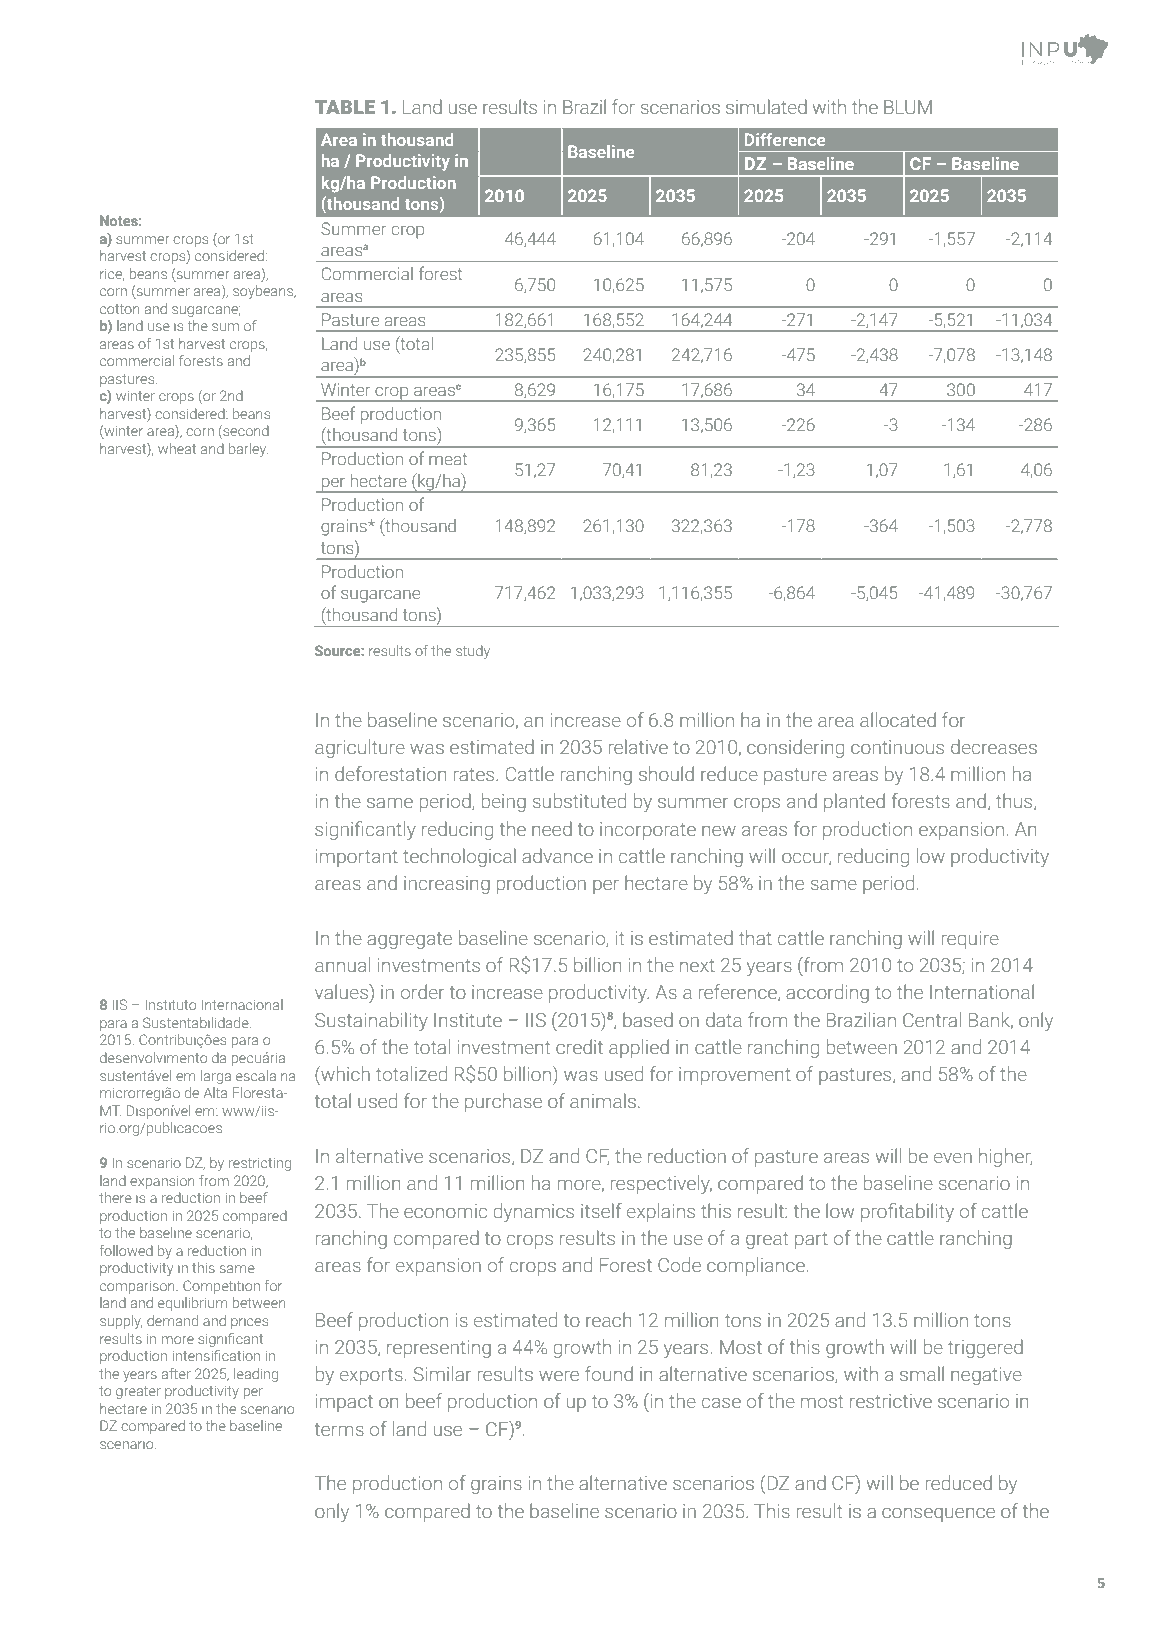  Describe the element at coordinates (345, 107) in the document. I see `TABLE` at that location.
